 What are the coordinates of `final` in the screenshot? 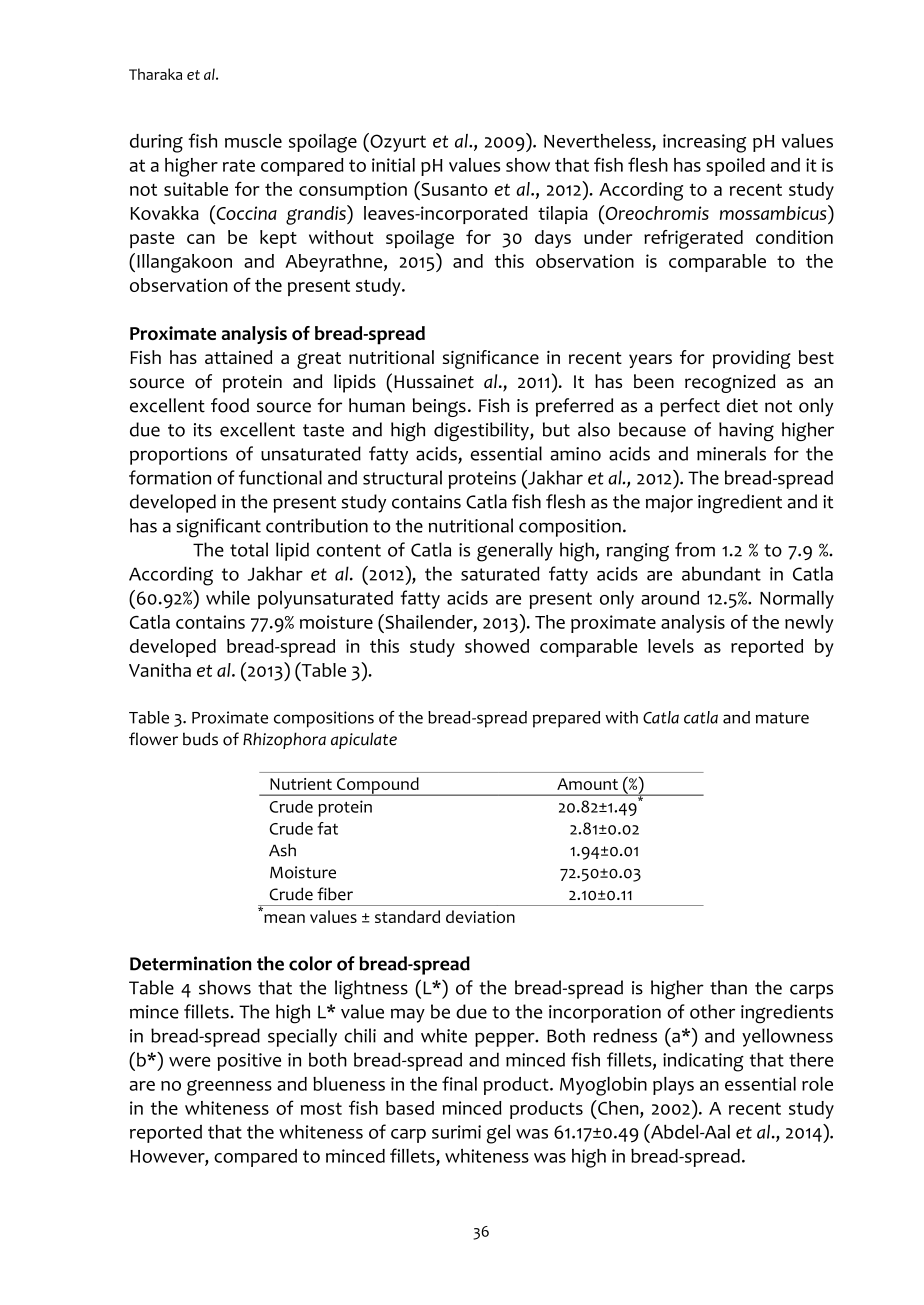 It's located at (459, 1083).
